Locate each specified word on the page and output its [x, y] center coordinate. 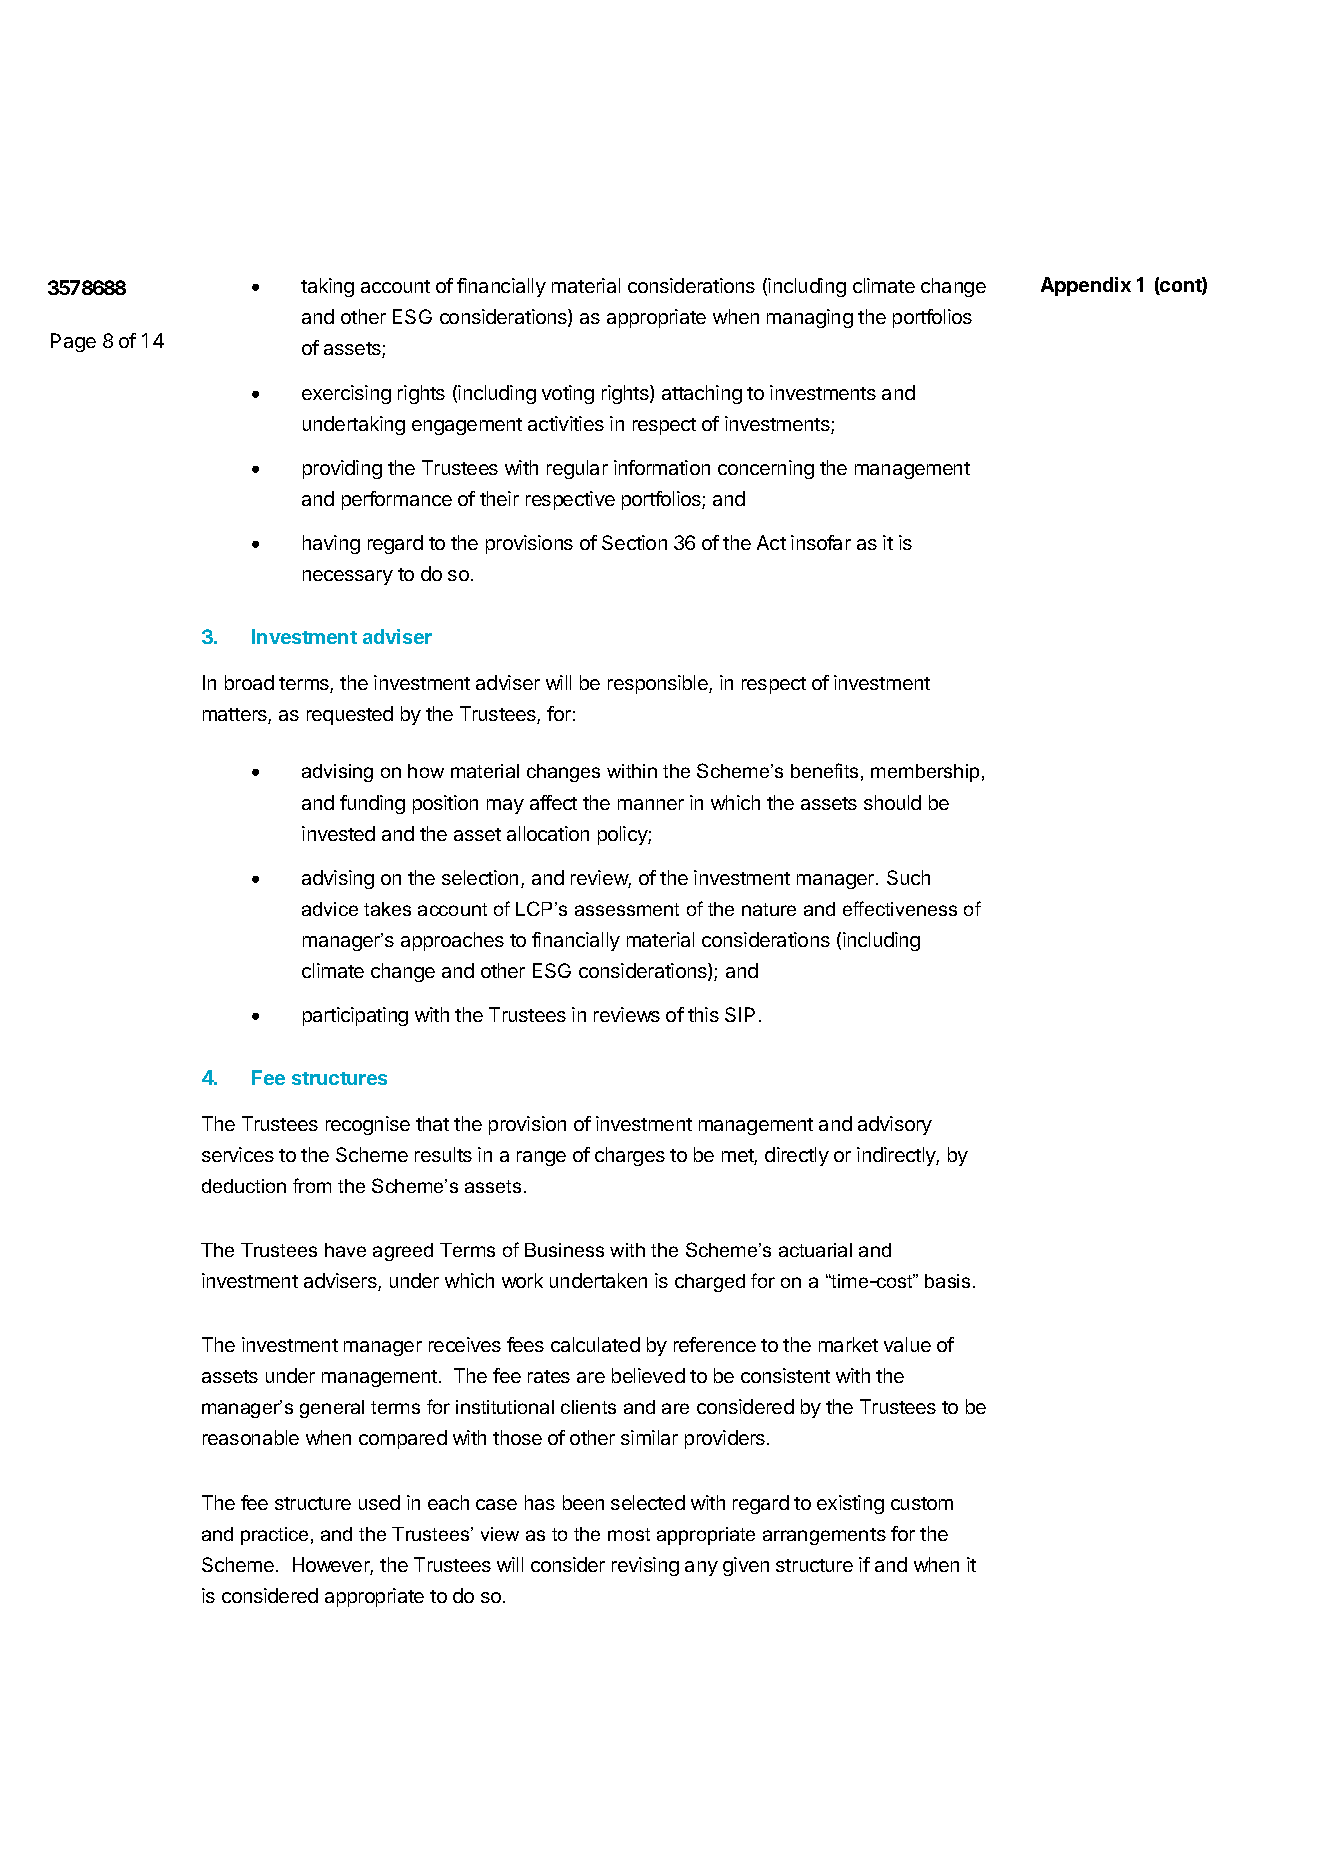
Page [73, 342]
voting [568, 394]
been [583, 1502]
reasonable [251, 1437]
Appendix [1086, 286]
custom [922, 1503]
